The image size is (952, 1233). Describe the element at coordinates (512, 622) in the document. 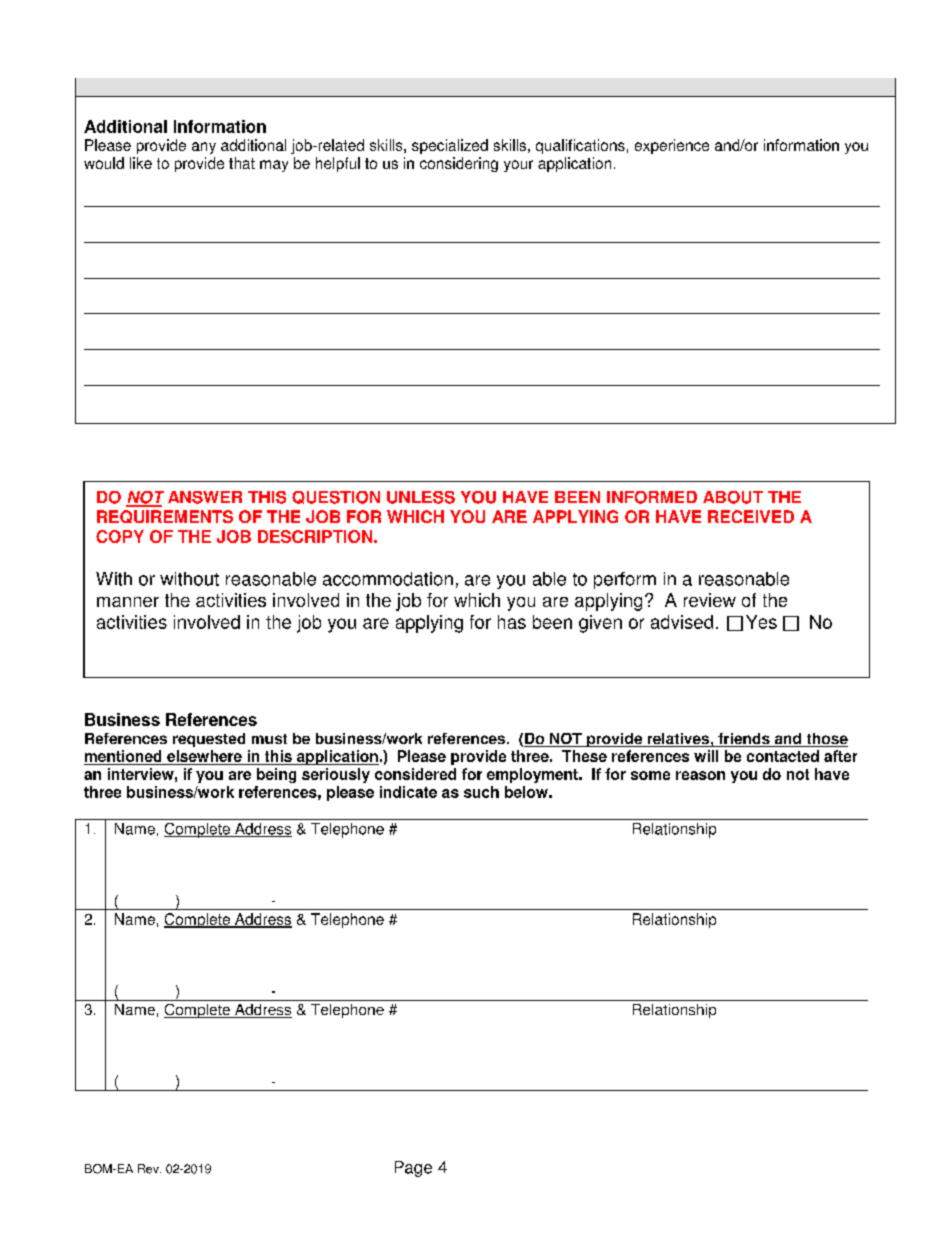

I see `has` at that location.
